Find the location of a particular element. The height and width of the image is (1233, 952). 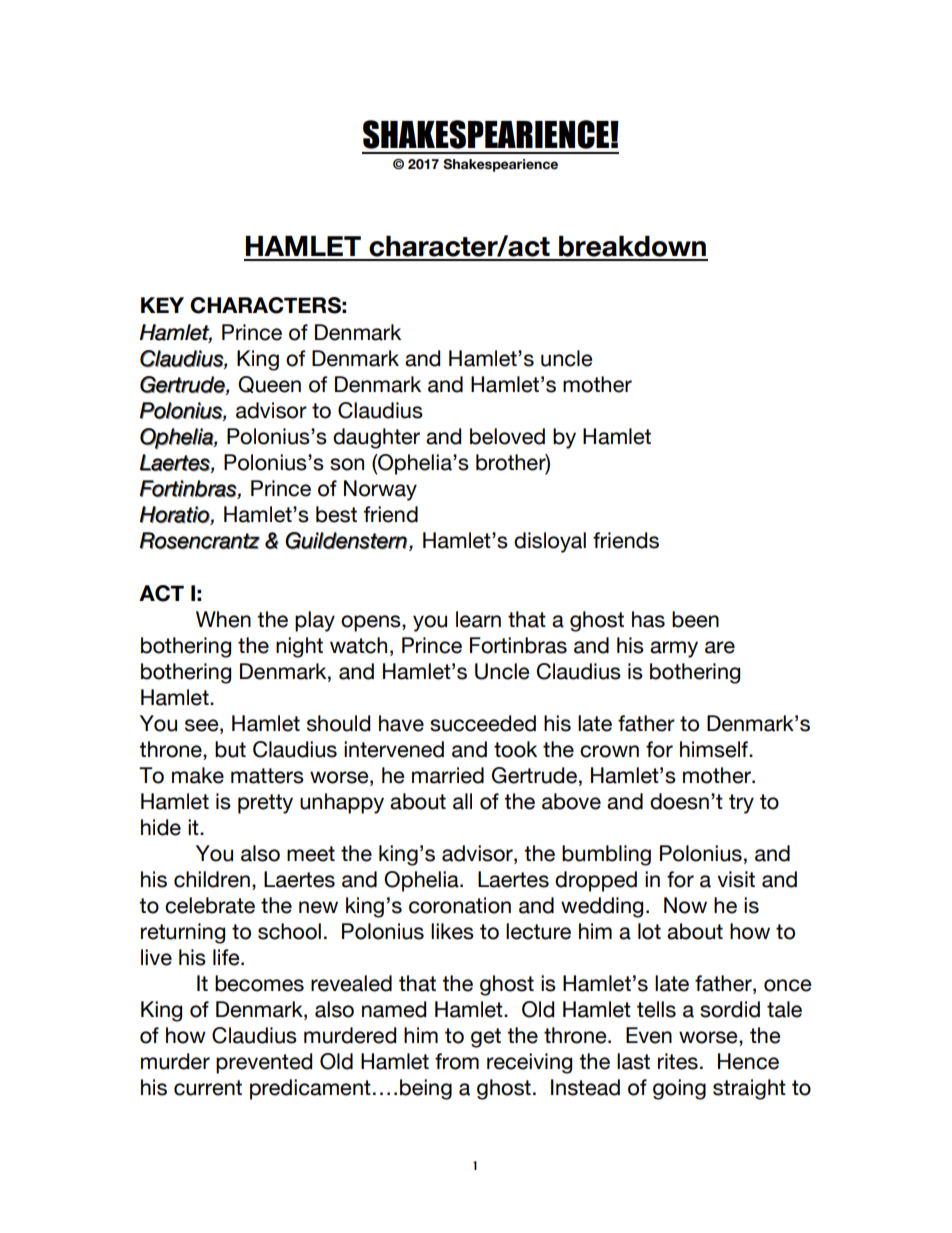

beloved is located at coordinates (507, 436).
